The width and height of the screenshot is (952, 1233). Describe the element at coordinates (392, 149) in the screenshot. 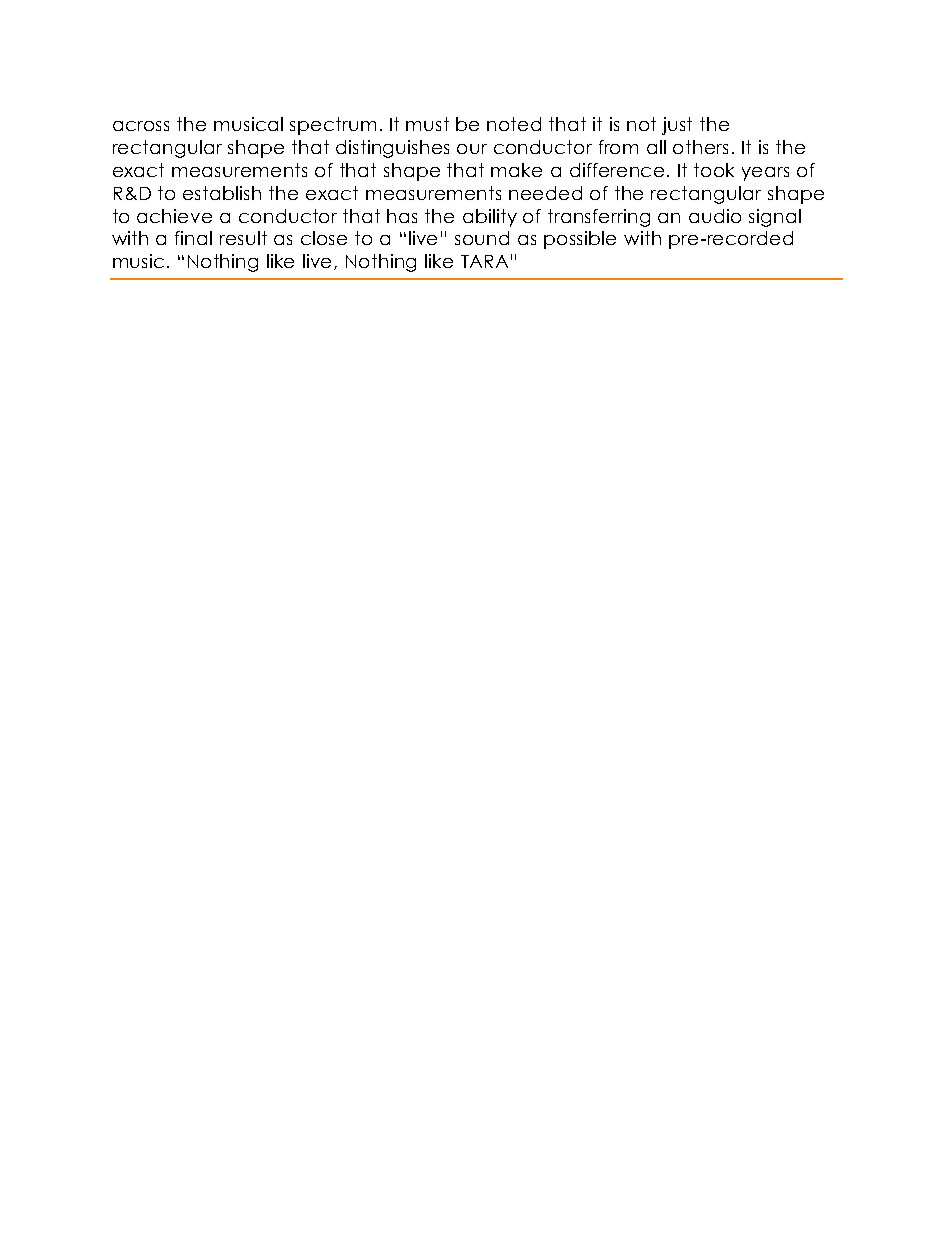

I see `distinguishes` at that location.
